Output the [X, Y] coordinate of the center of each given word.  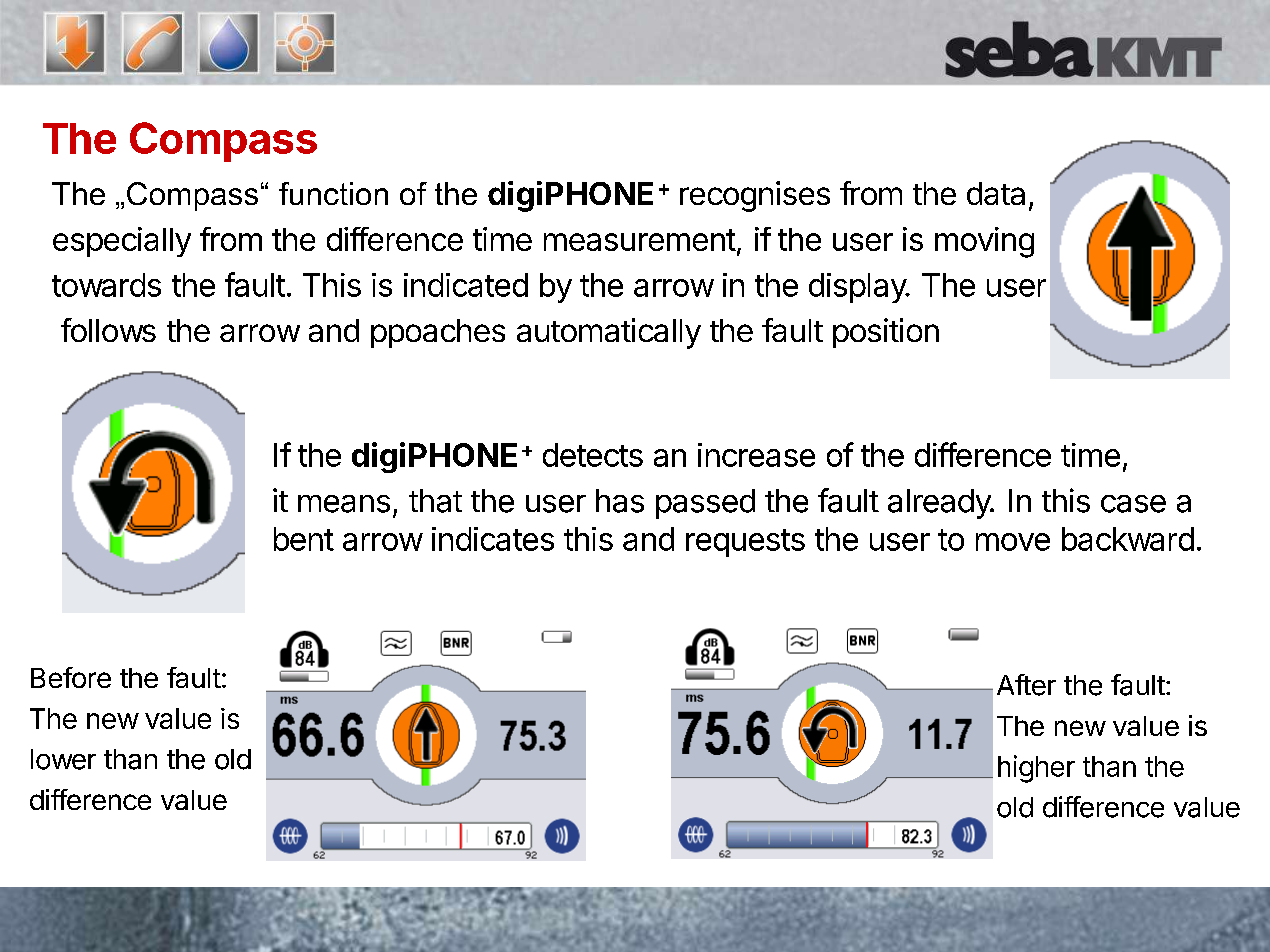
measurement [640, 240]
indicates [493, 539]
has [620, 501]
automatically [609, 333]
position [886, 333]
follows [108, 330]
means [344, 504]
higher [1036, 769]
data [996, 193]
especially [122, 242]
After [1026, 685]
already [940, 504]
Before [71, 677]
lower [63, 759]
